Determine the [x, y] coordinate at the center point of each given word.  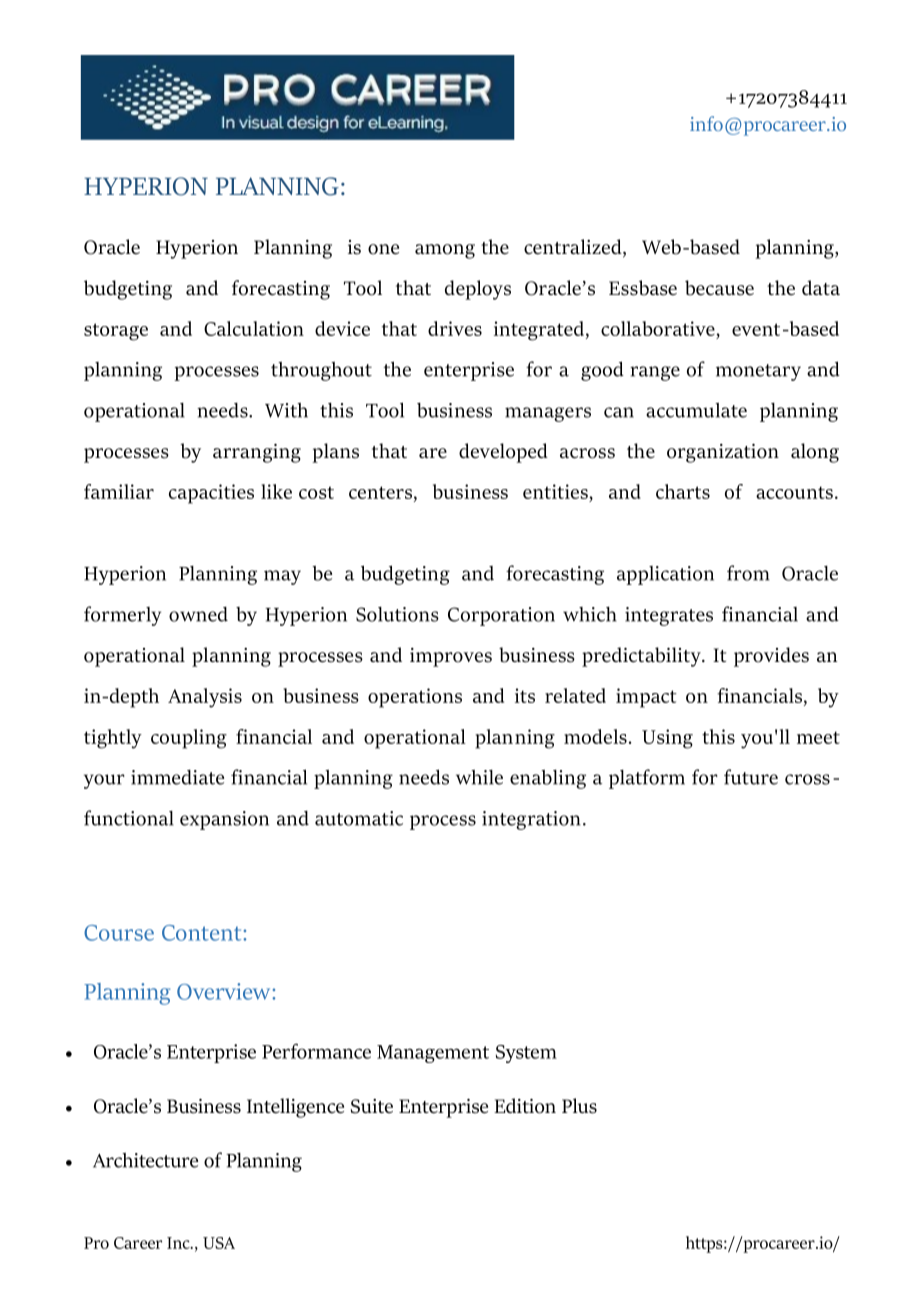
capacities [211, 494]
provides [771, 657]
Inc [179, 1243]
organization [723, 453]
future [751, 777]
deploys [478, 290]
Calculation [254, 328]
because [719, 288]
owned [198, 614]
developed [503, 453]
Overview [225, 991]
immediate [177, 777]
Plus [579, 1106]
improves [451, 657]
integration [531, 820]
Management [433, 1054]
